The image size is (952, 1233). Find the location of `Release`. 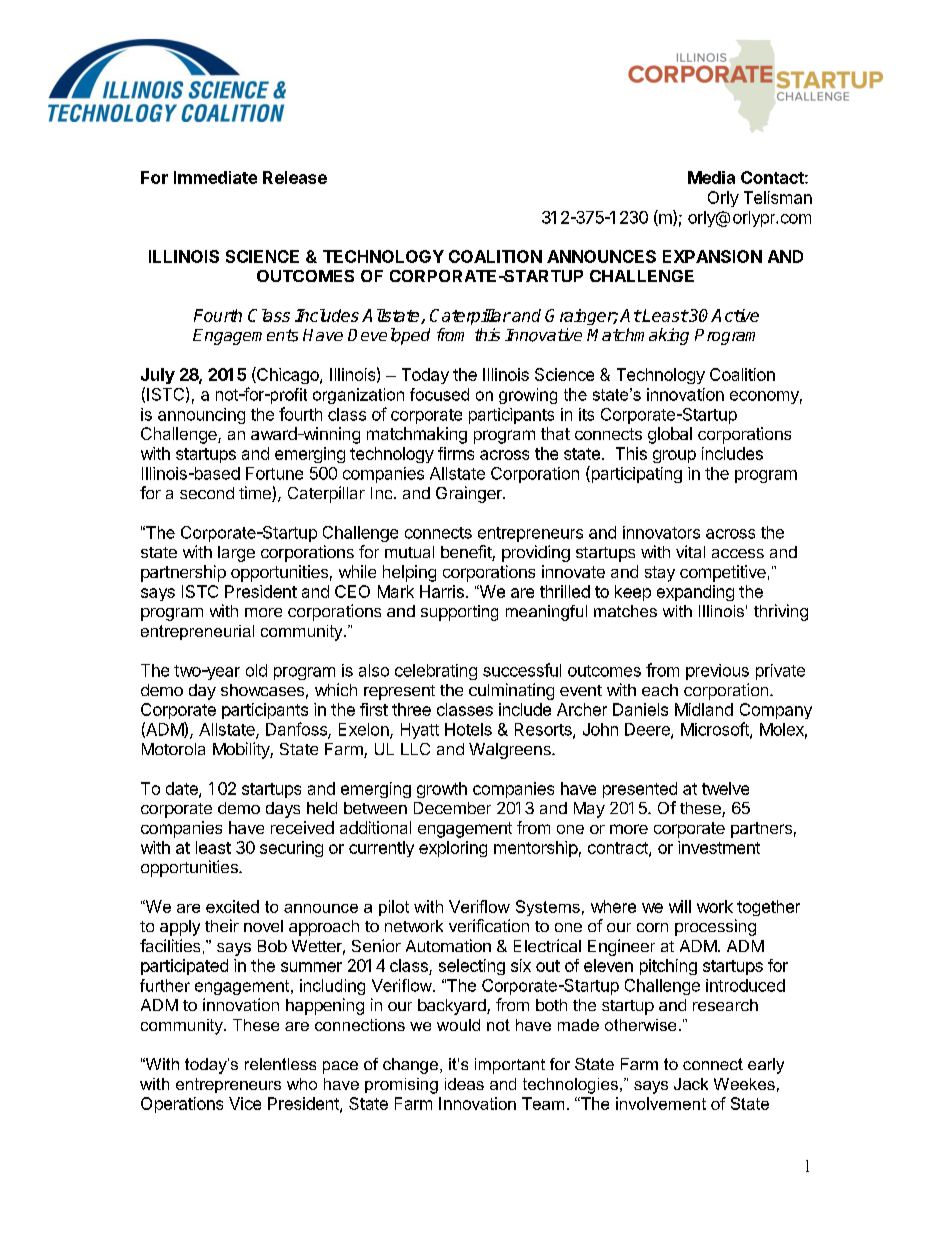

Release is located at coordinates (295, 177).
